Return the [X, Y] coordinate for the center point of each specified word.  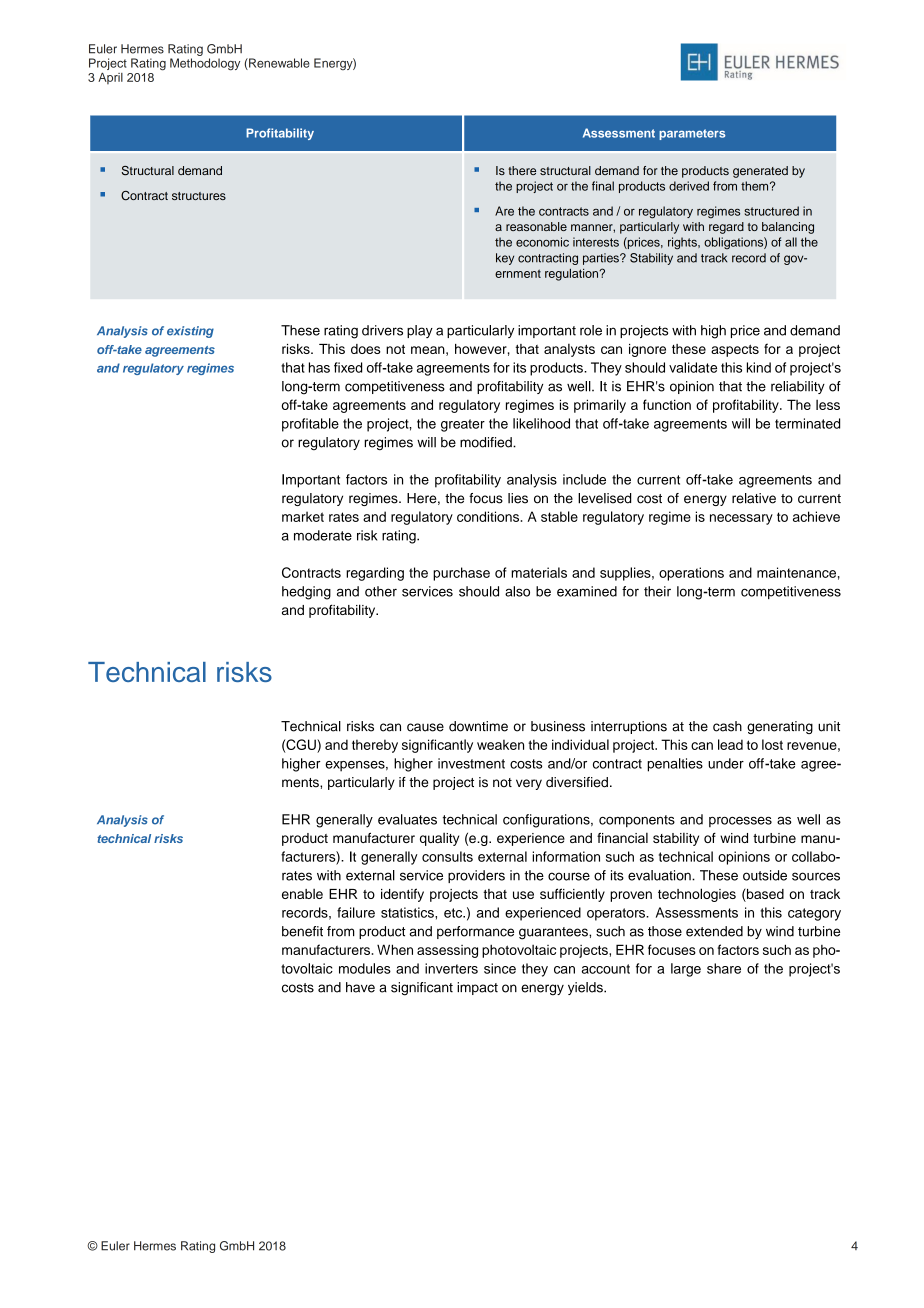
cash [727, 726]
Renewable [278, 64]
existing [190, 332]
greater [463, 425]
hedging [306, 593]
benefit [302, 931]
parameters [692, 134]
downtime [478, 726]
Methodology [205, 64]
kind [759, 367]
